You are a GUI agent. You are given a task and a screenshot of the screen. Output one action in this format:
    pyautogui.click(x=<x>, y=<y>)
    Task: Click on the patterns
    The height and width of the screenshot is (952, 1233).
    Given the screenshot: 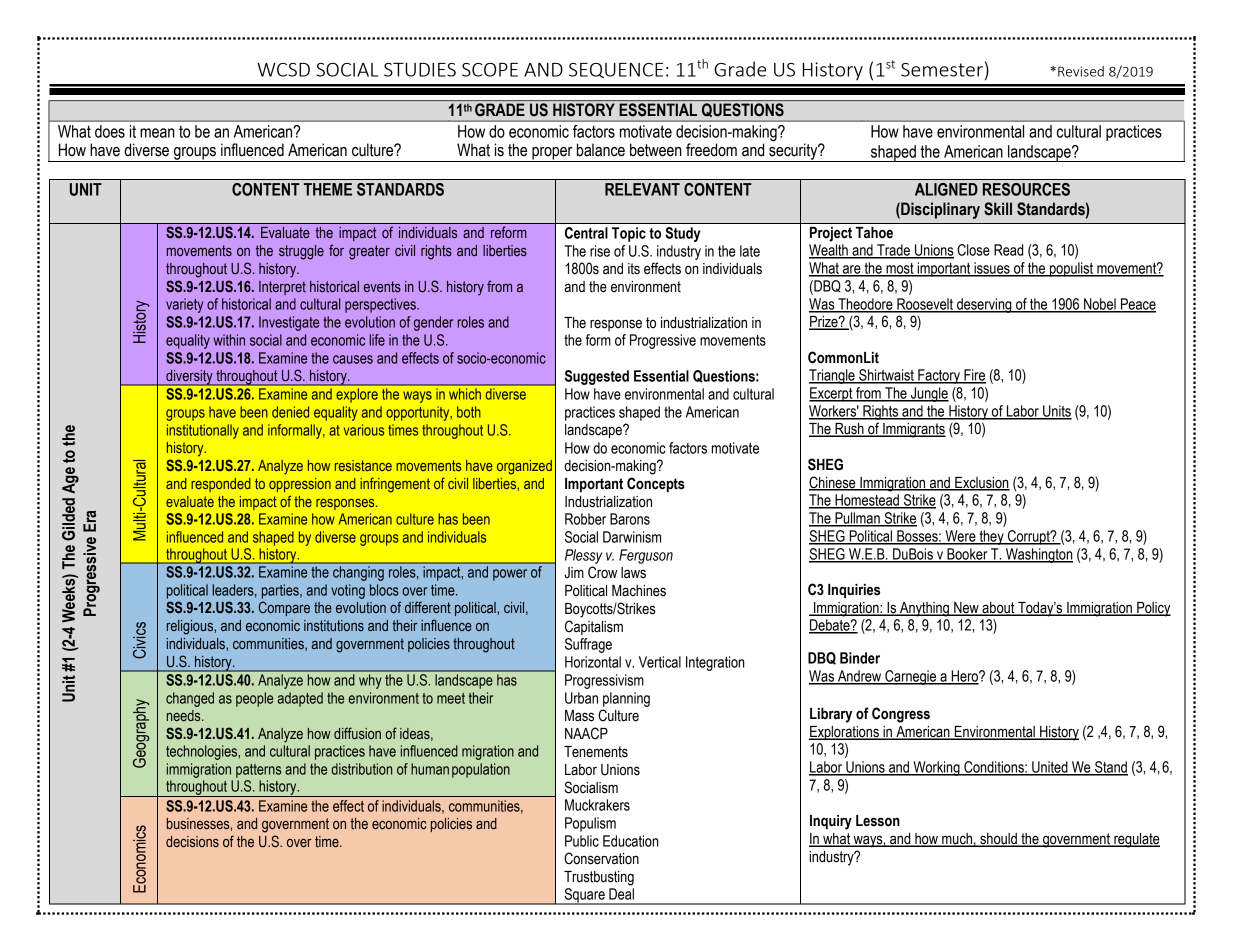 What is the action you would take?
    pyautogui.click(x=258, y=771)
